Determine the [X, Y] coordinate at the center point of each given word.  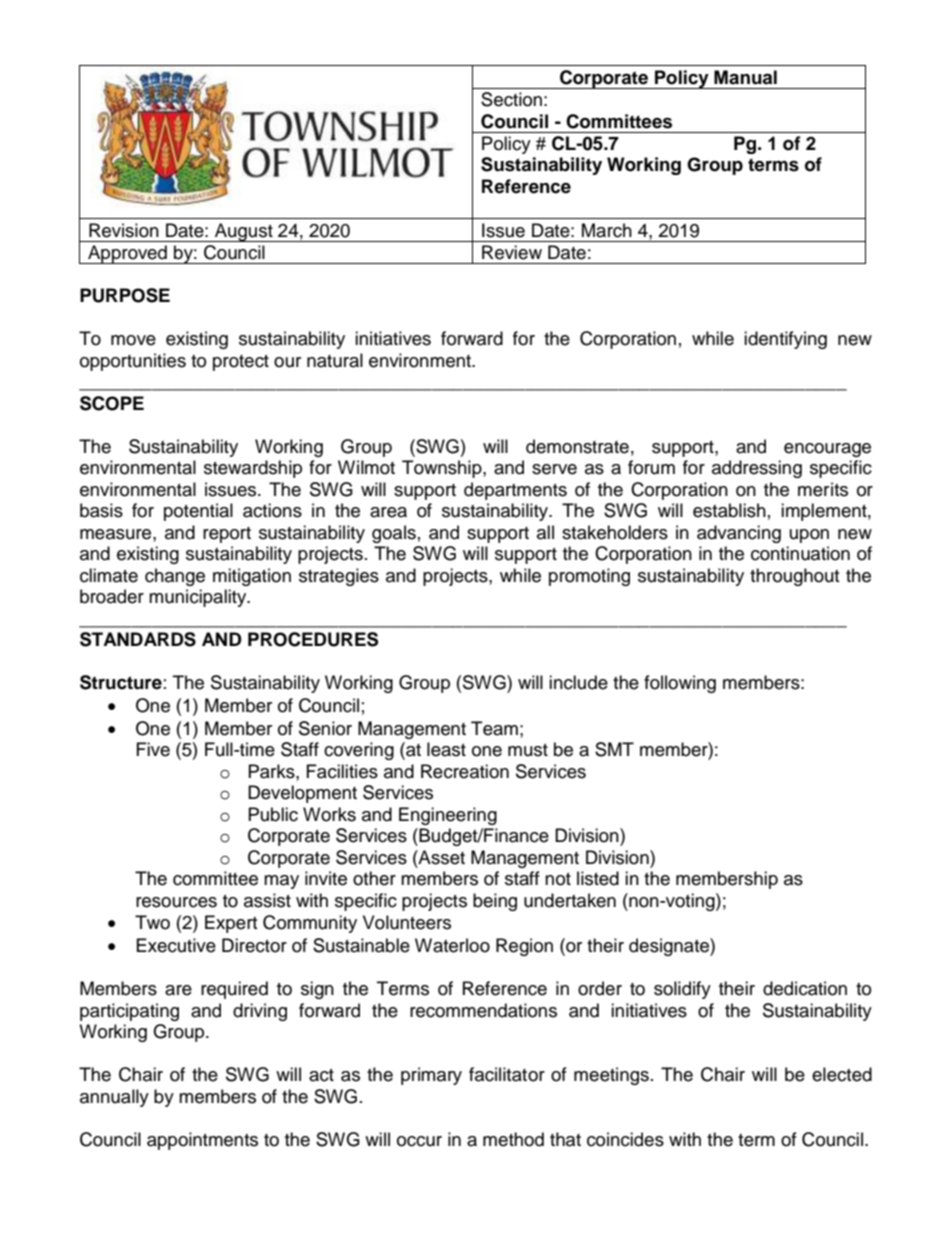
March [607, 230]
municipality [199, 598]
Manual [745, 77]
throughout [794, 577]
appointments [202, 1141]
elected [842, 1074]
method [513, 1139]
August [244, 232]
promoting [589, 577]
